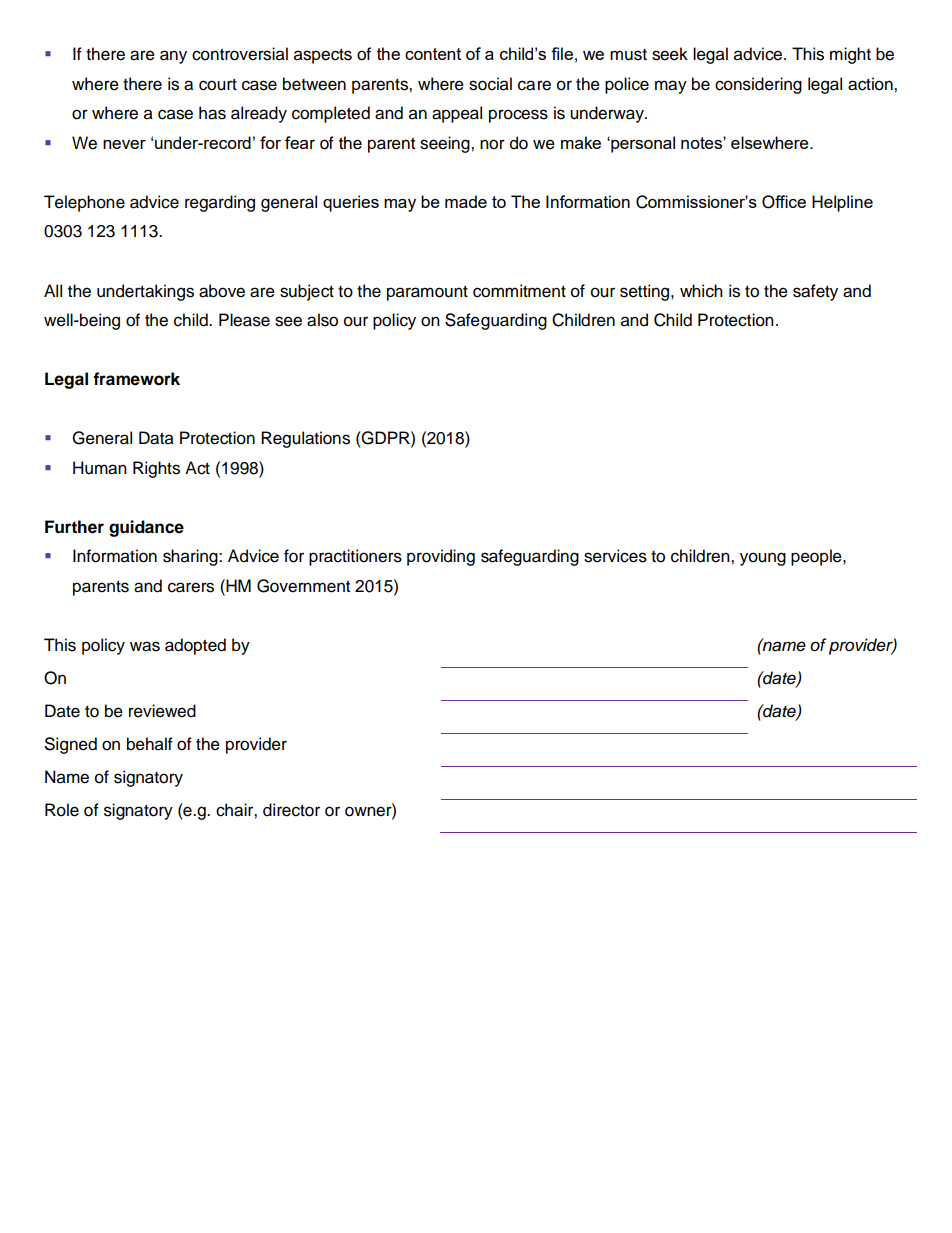 The height and width of the screenshot is (1233, 952). Describe the element at coordinates (173, 57) in the screenshot. I see `any` at that location.
